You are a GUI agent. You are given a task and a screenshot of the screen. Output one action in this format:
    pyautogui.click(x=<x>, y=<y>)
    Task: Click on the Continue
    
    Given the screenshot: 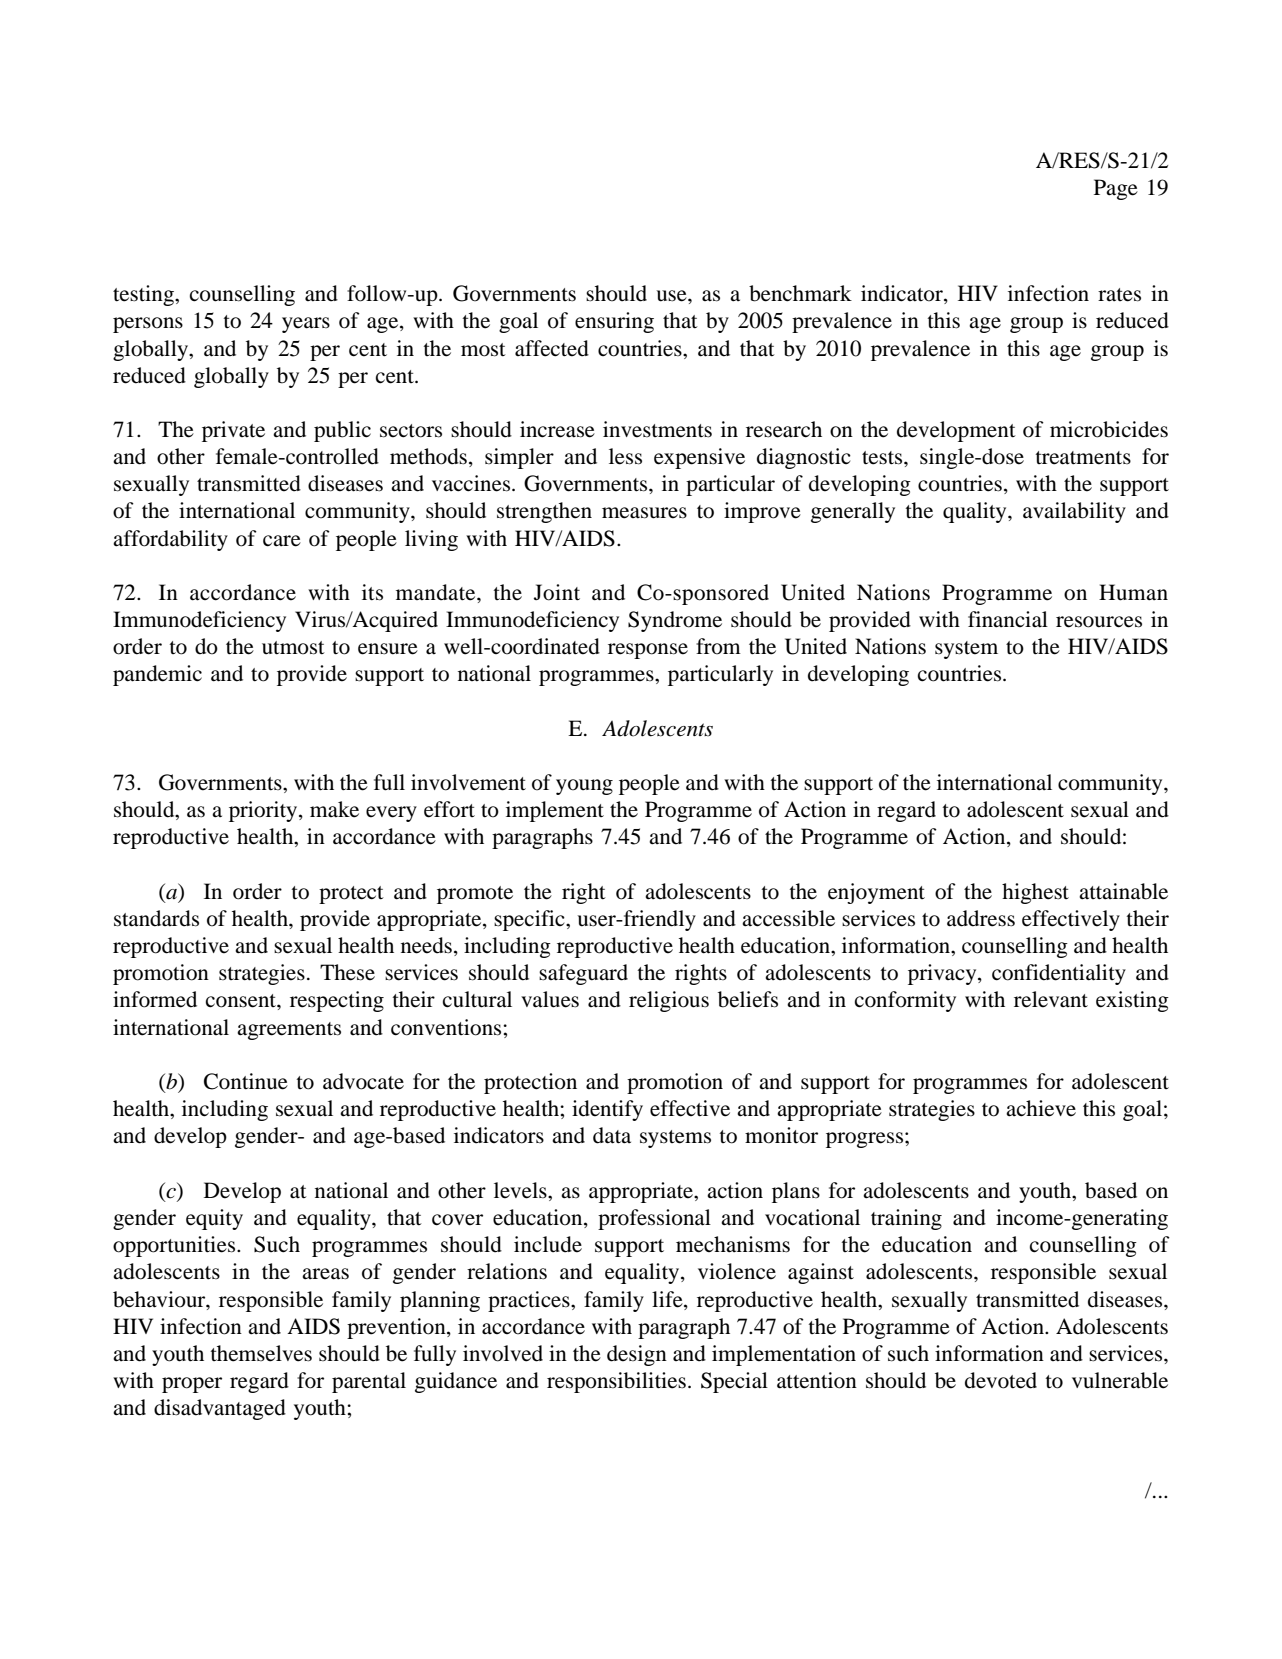 What is the action you would take?
    pyautogui.click(x=246, y=1081)
